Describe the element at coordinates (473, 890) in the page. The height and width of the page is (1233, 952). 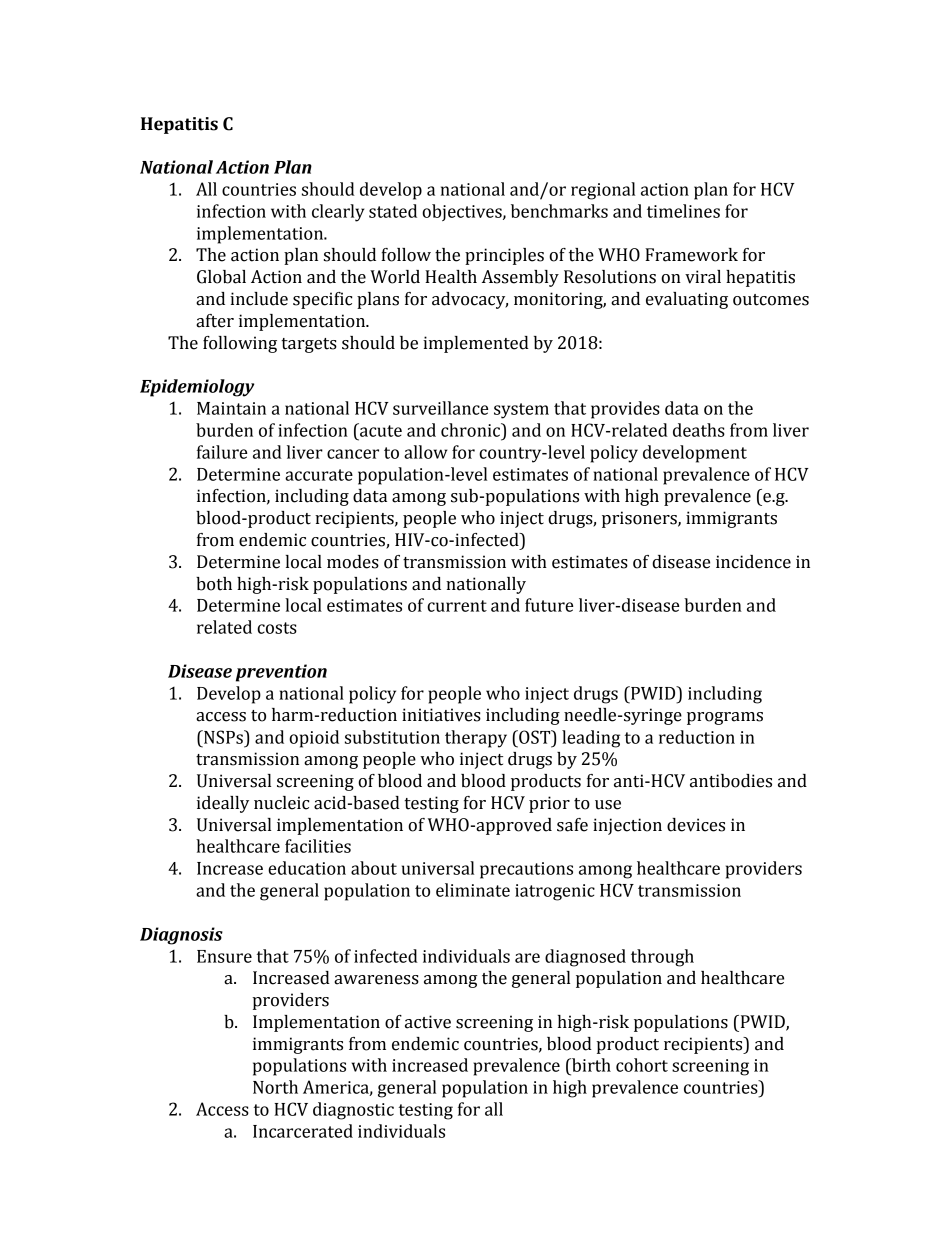
I see `eliminate` at that location.
